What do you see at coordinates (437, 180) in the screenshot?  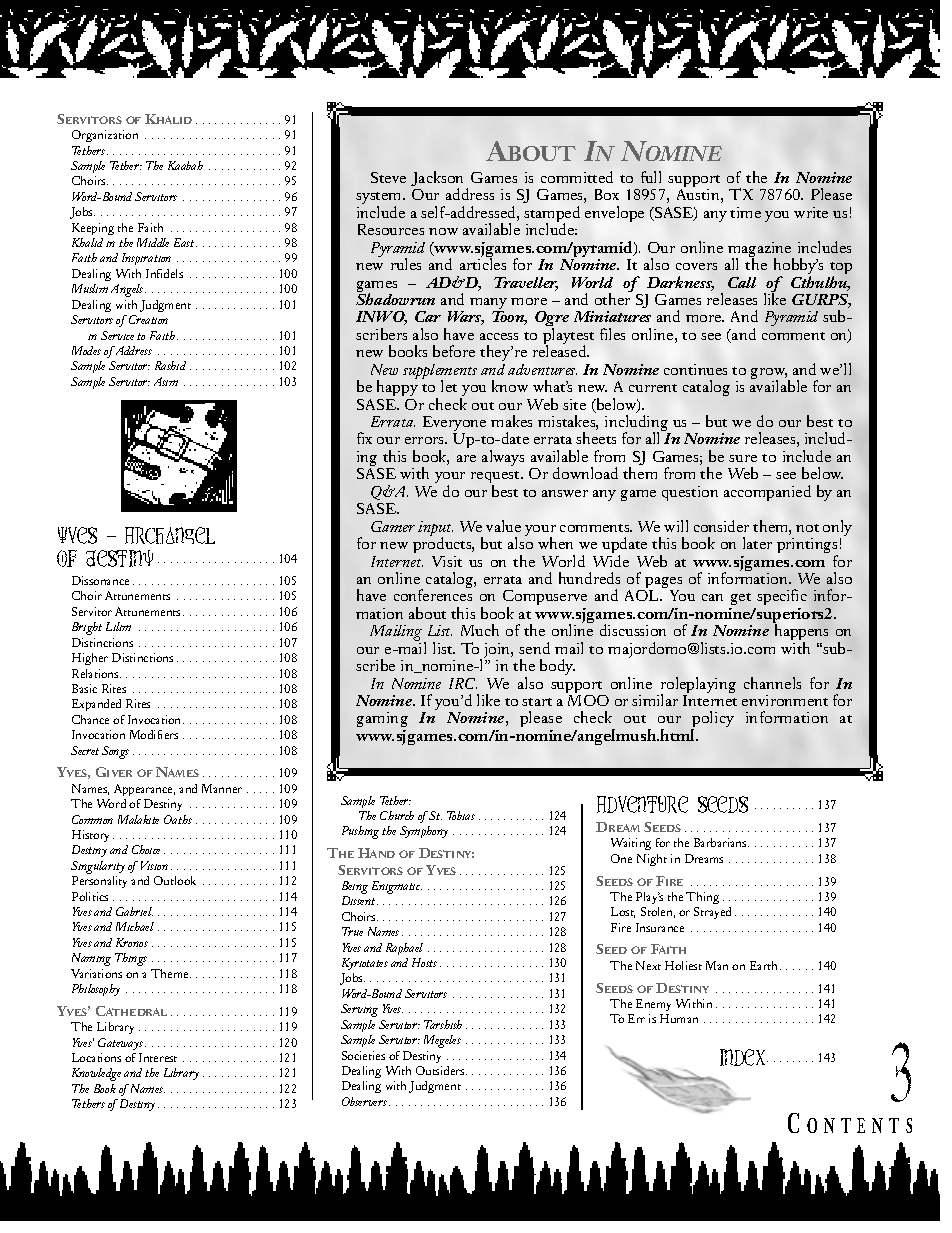 I see `Jackson` at bounding box center [437, 180].
